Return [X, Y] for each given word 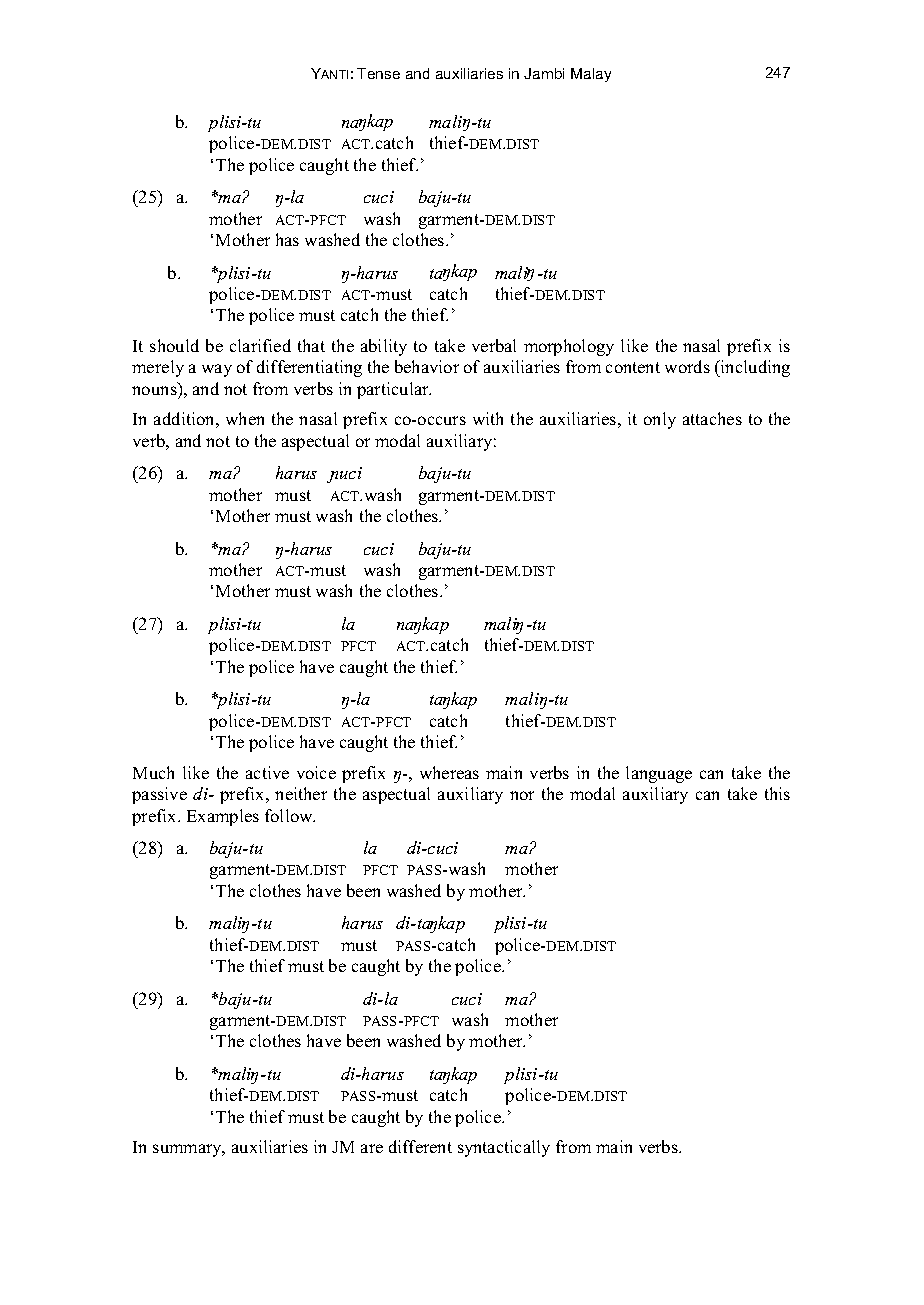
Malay [591, 75]
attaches [712, 418]
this [777, 793]
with [488, 418]
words [687, 366]
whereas [449, 772]
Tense [378, 73]
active [267, 772]
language [659, 774]
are [372, 1148]
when [245, 418]
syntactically [504, 1148]
